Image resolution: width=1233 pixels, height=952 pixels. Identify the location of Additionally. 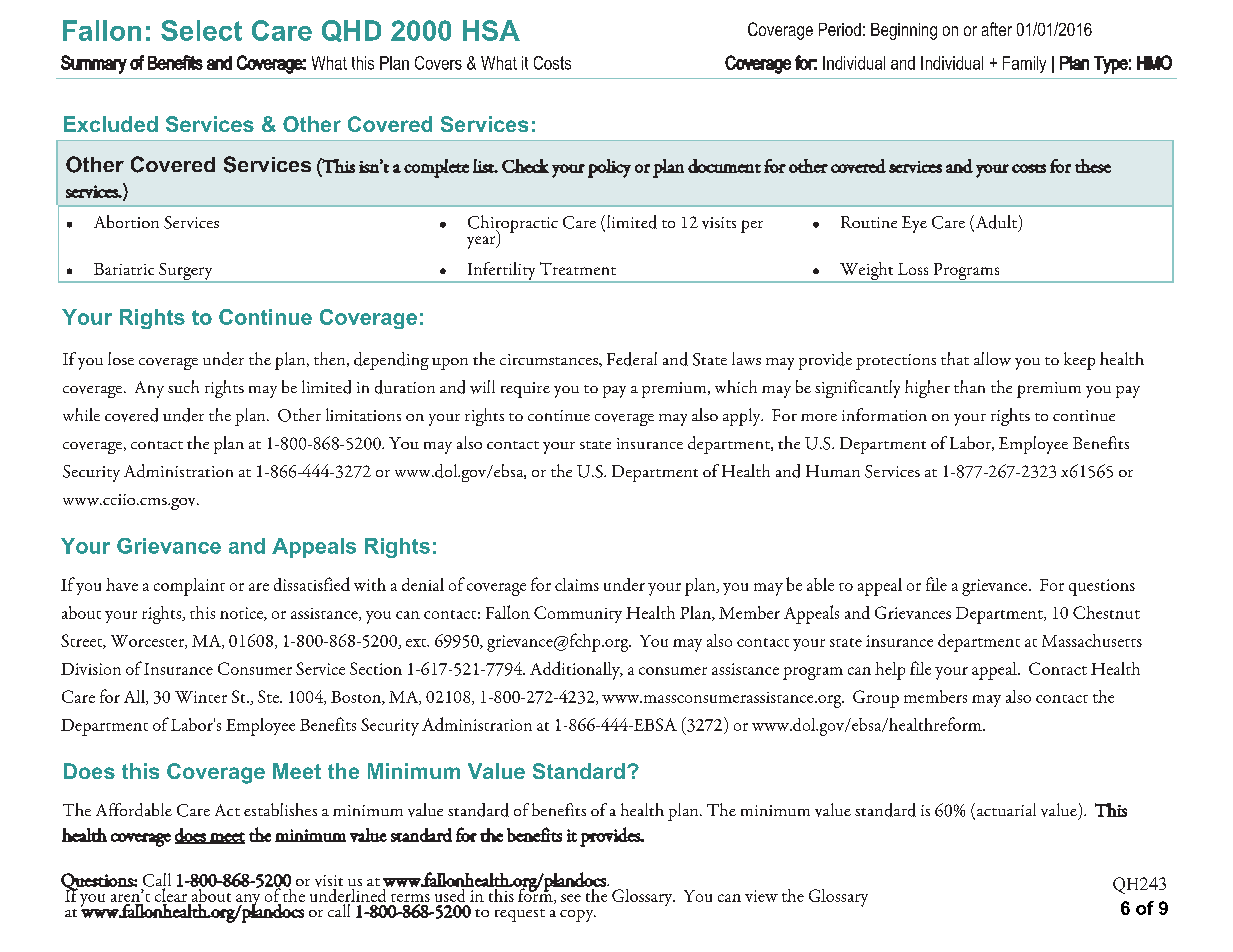
(576, 670).
